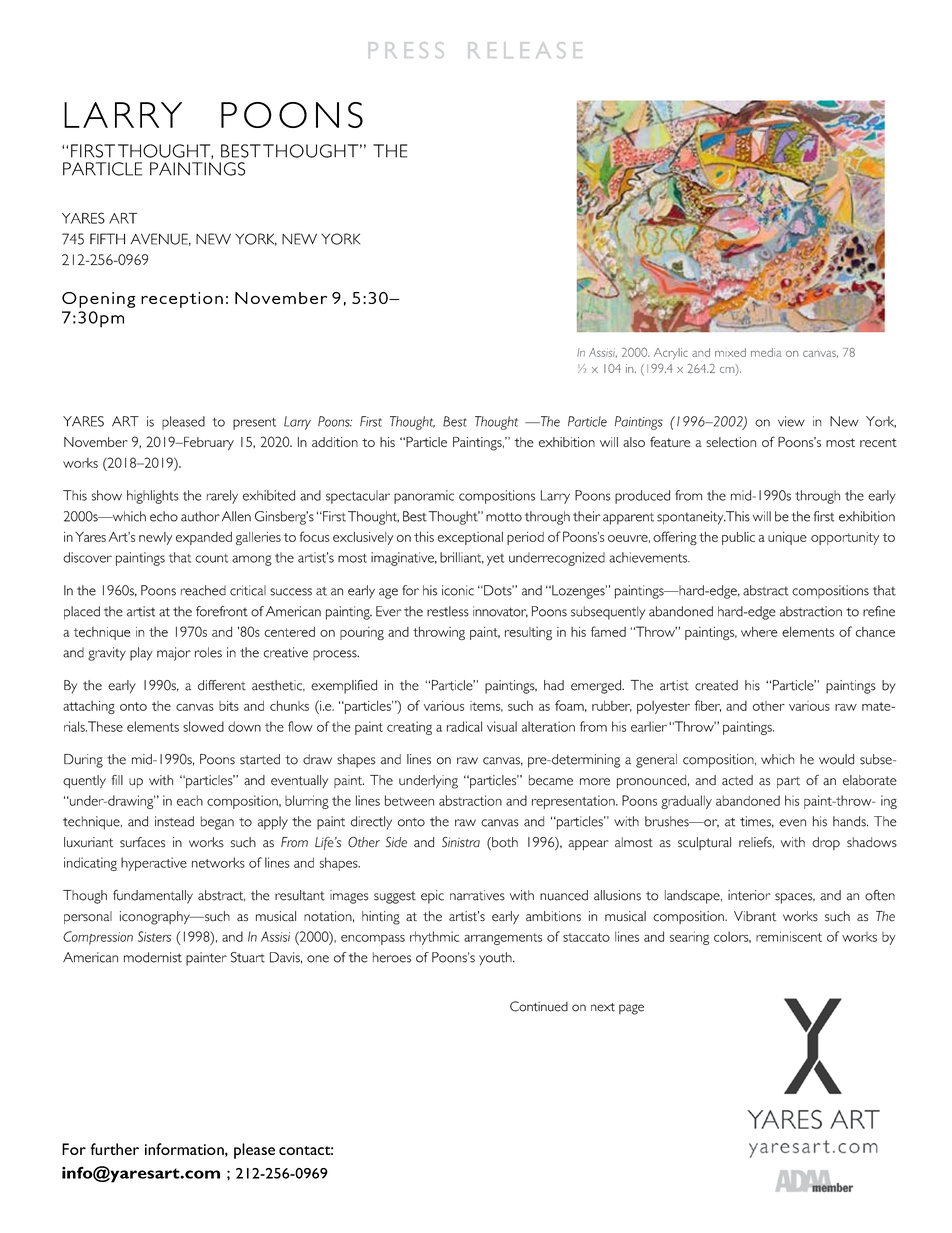  Describe the element at coordinates (766, 352) in the screenshot. I see `media` at that location.
